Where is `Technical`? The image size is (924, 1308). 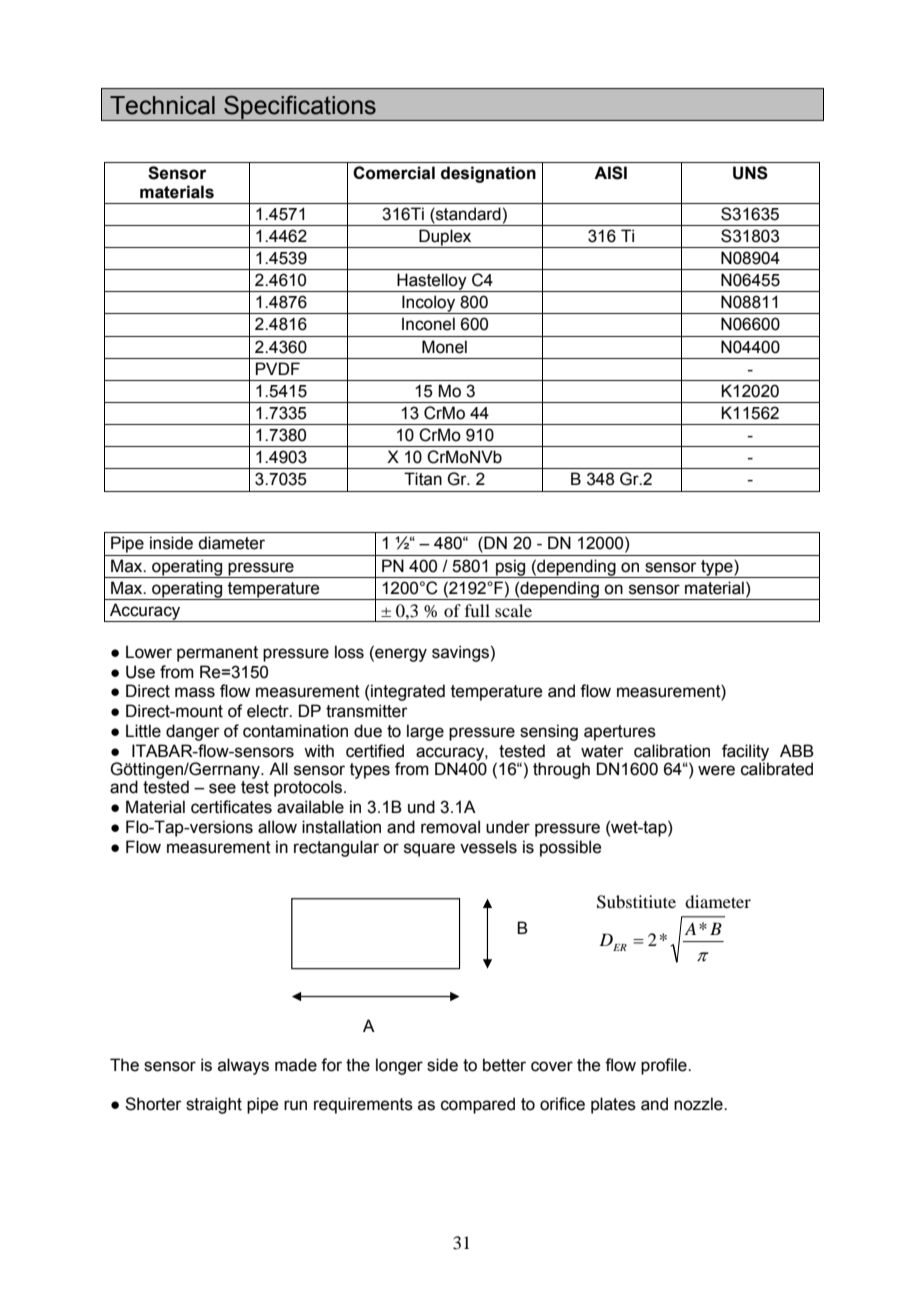 Technical is located at coordinates (162, 105).
